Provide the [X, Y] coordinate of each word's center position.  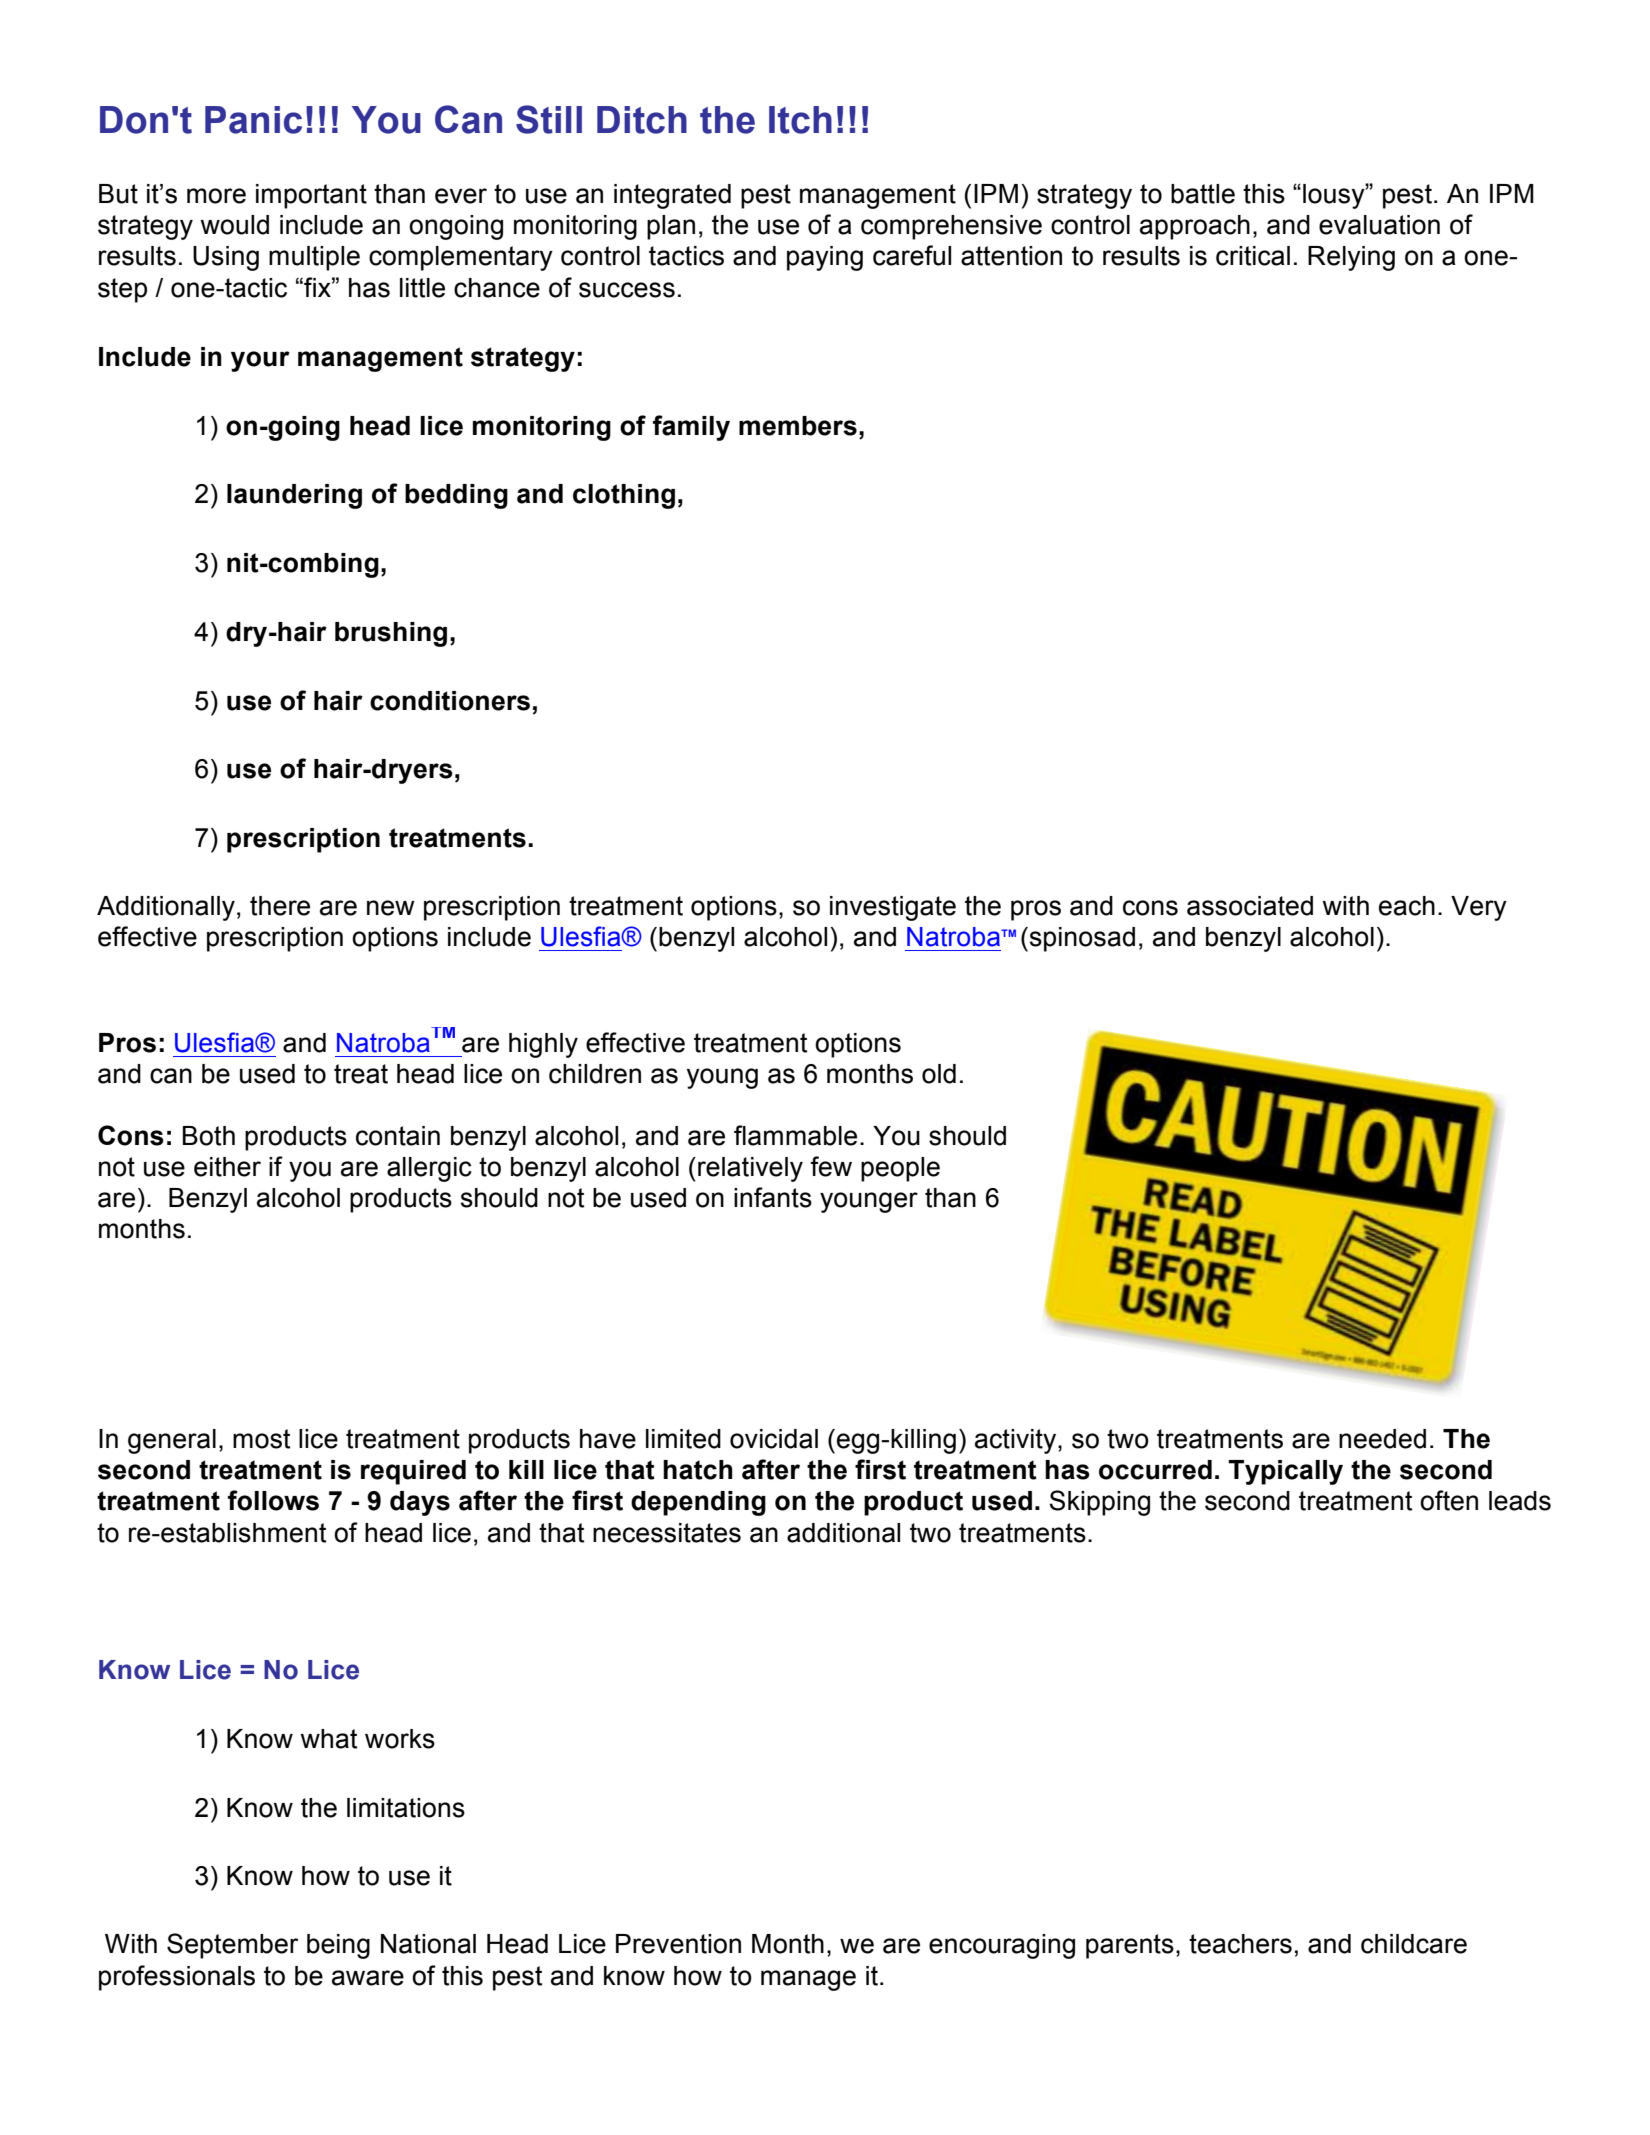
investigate [893, 908]
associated [1250, 906]
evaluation [1379, 225]
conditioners [450, 701]
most [261, 1439]
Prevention [678, 1944]
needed [1382, 1439]
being [338, 1946]
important [311, 196]
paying [825, 258]
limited [683, 1439]
